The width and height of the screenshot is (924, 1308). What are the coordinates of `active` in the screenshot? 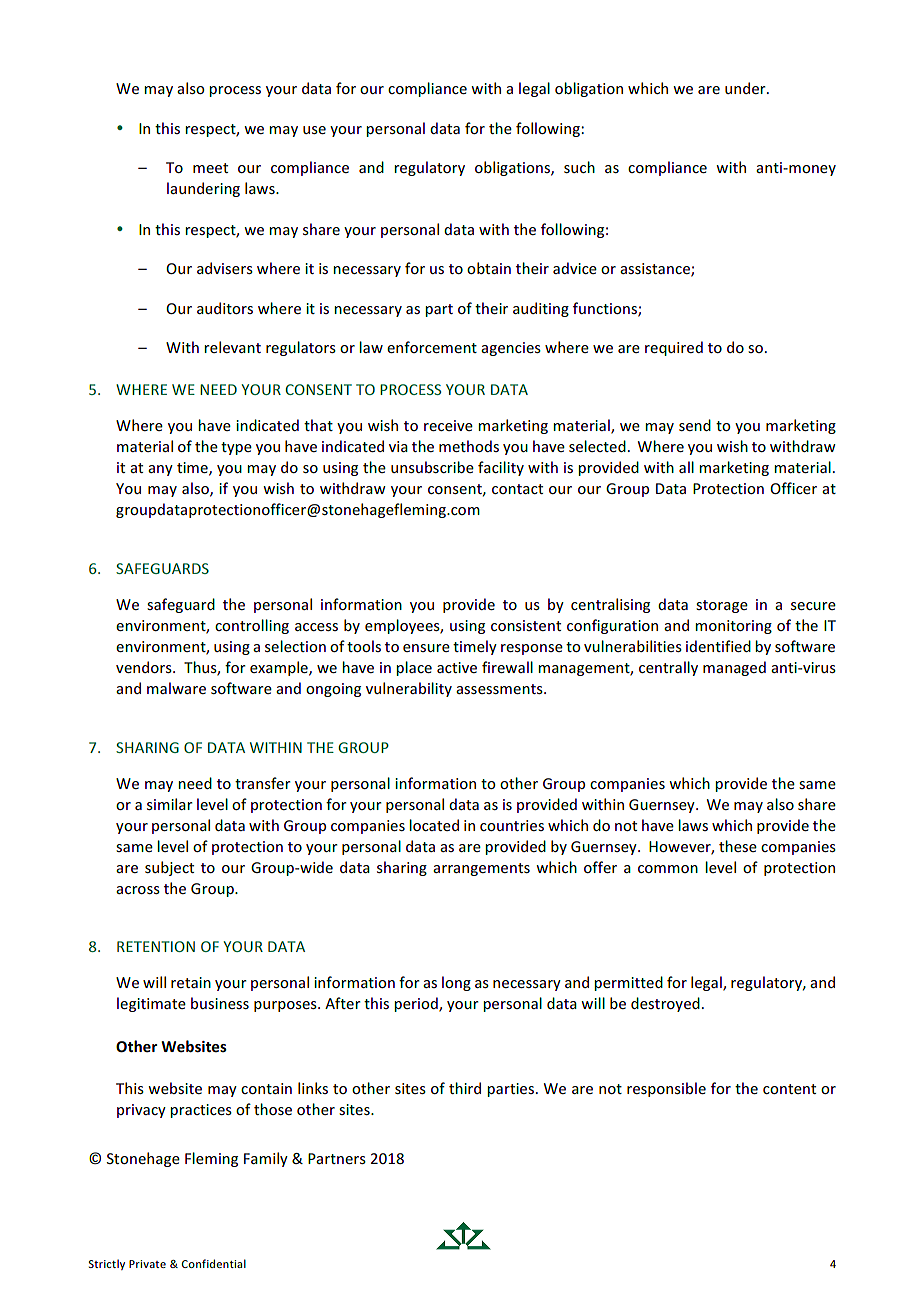 It's located at (457, 667).
